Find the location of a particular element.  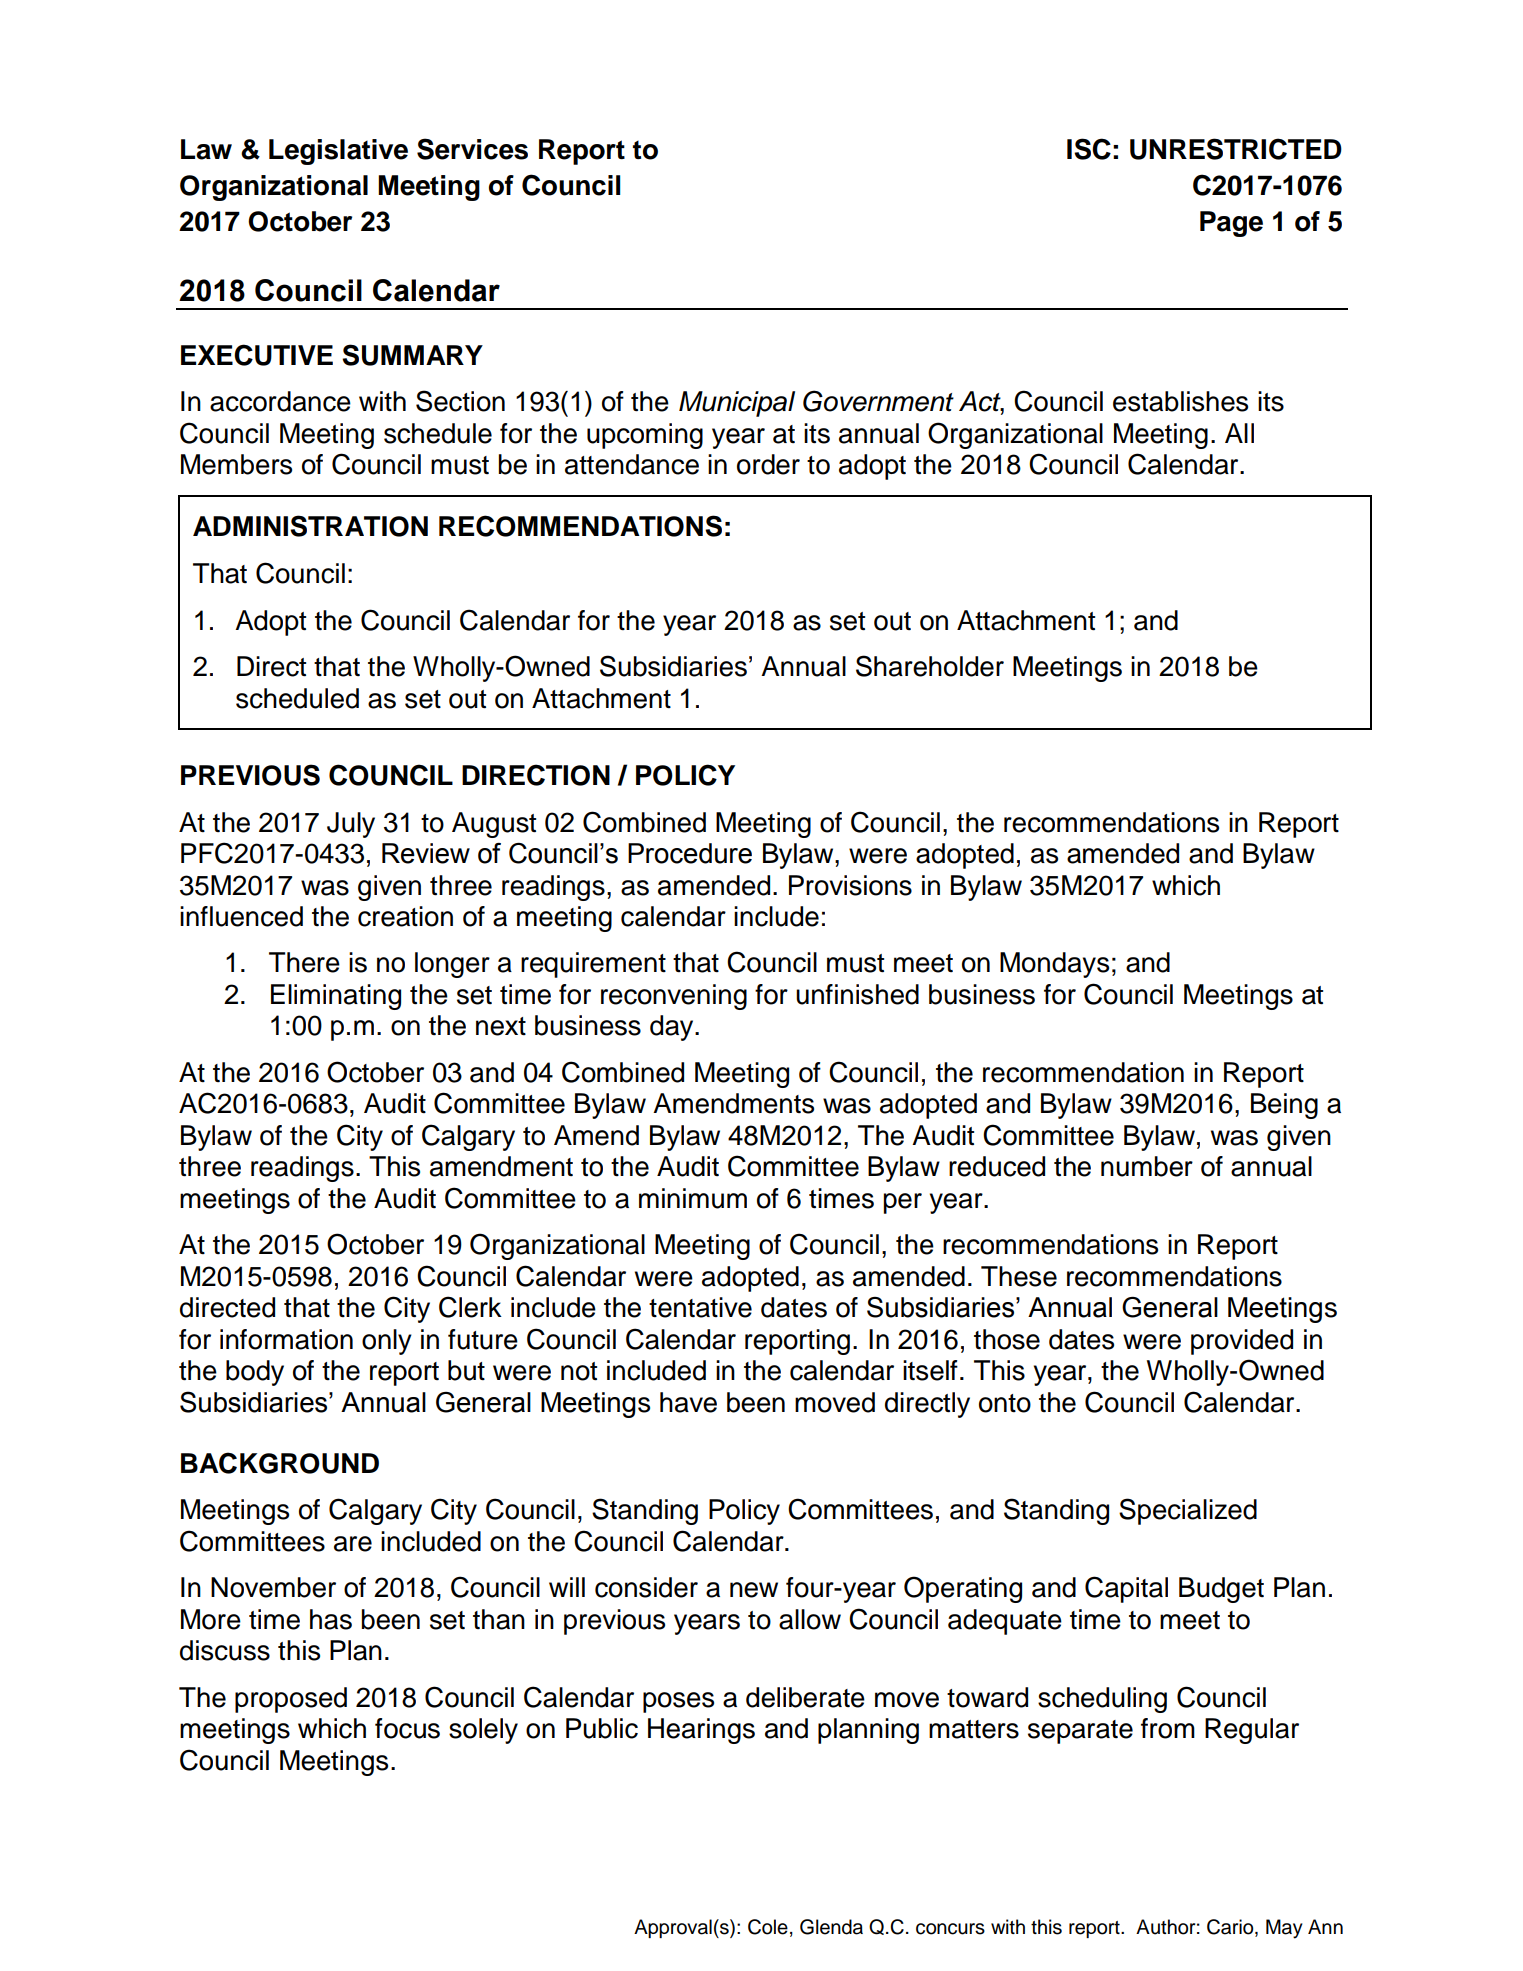

Legislative is located at coordinates (338, 152).
